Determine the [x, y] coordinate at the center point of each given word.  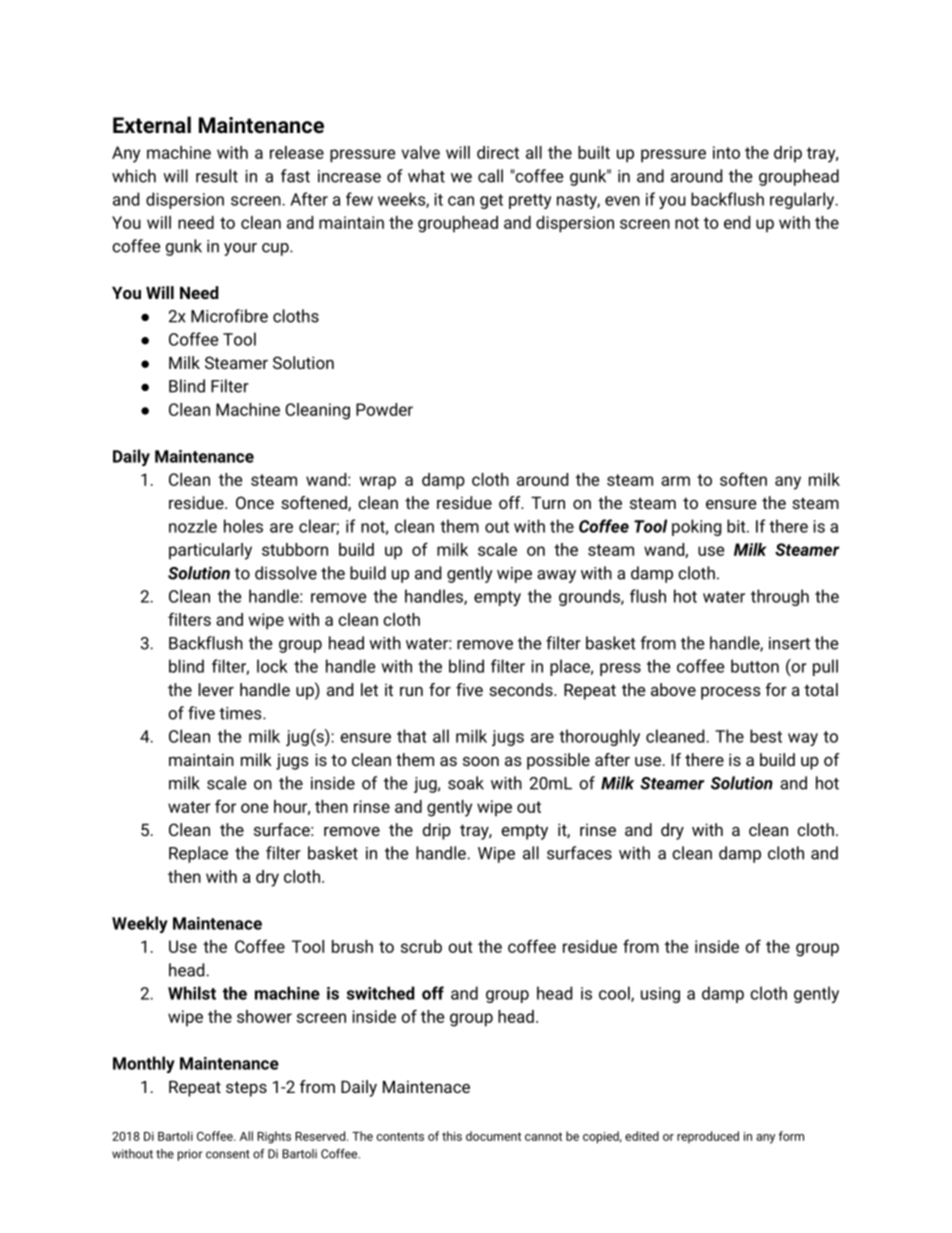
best [766, 736]
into [726, 152]
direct [498, 152]
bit [737, 526]
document [493, 1136]
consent [228, 1154]
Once [255, 502]
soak [466, 783]
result [217, 176]
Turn [548, 503]
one [254, 808]
